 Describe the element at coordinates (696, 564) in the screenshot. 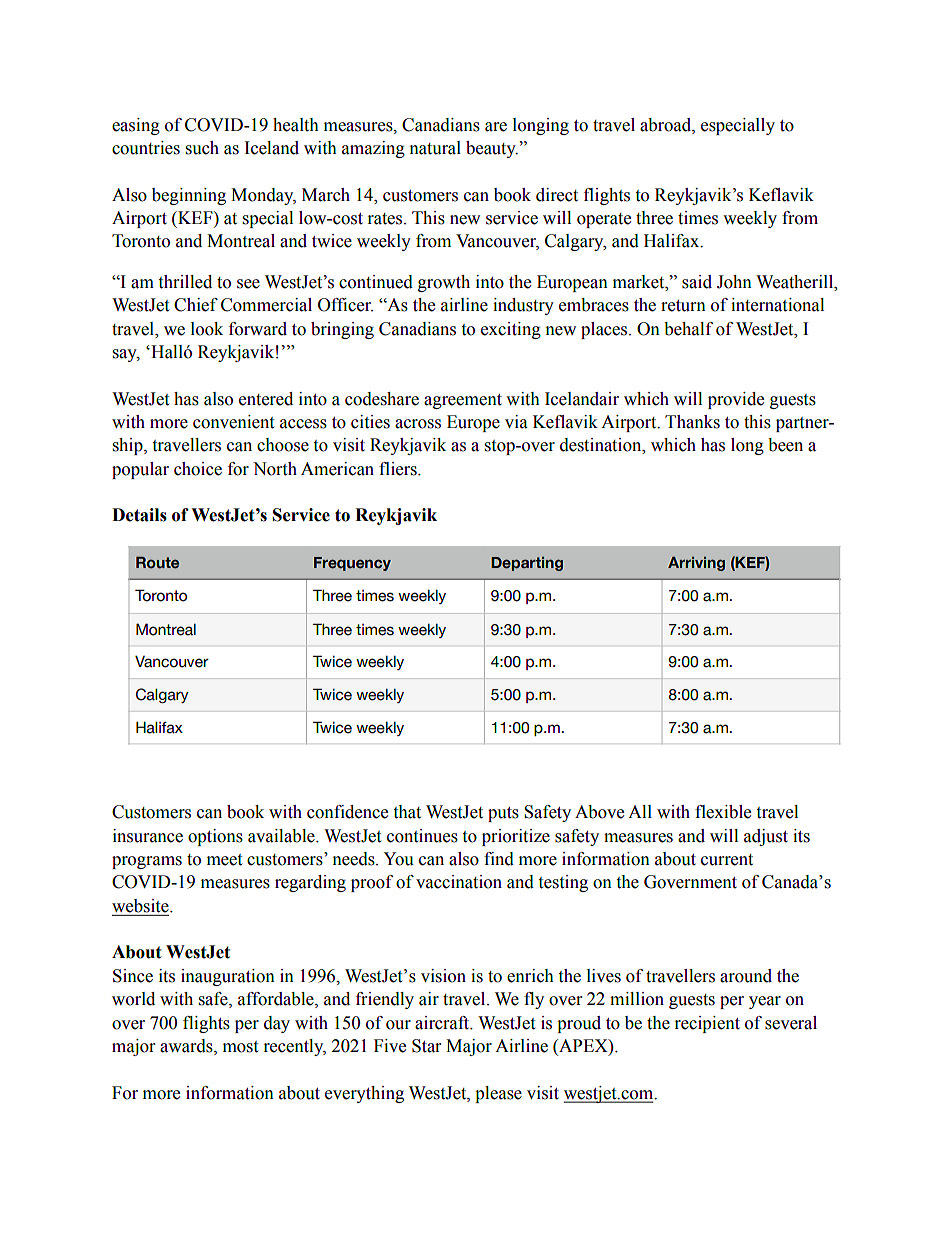

I see `Arriving` at that location.
